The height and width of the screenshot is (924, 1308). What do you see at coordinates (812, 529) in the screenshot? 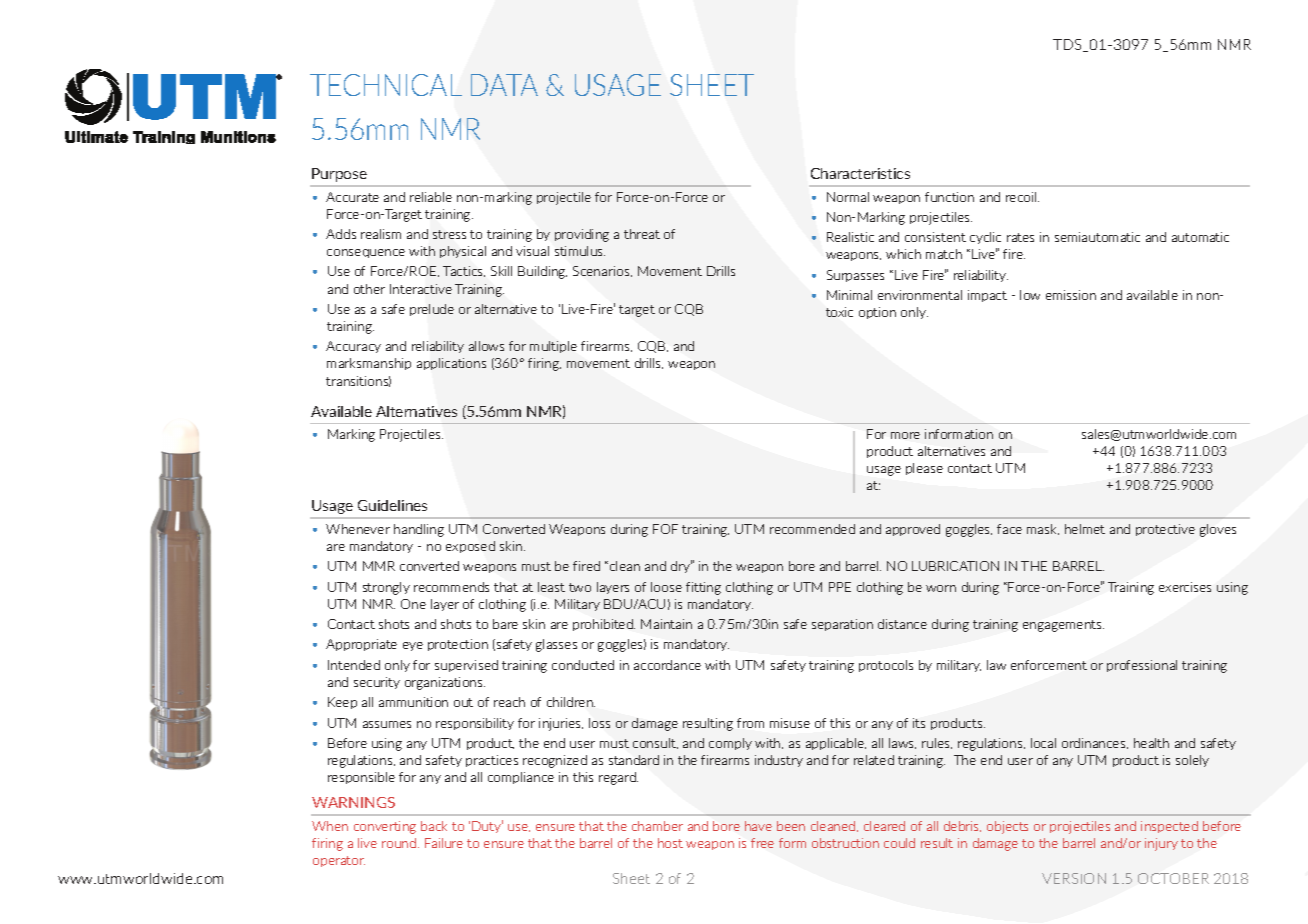
I see `recommended` at bounding box center [812, 529].
